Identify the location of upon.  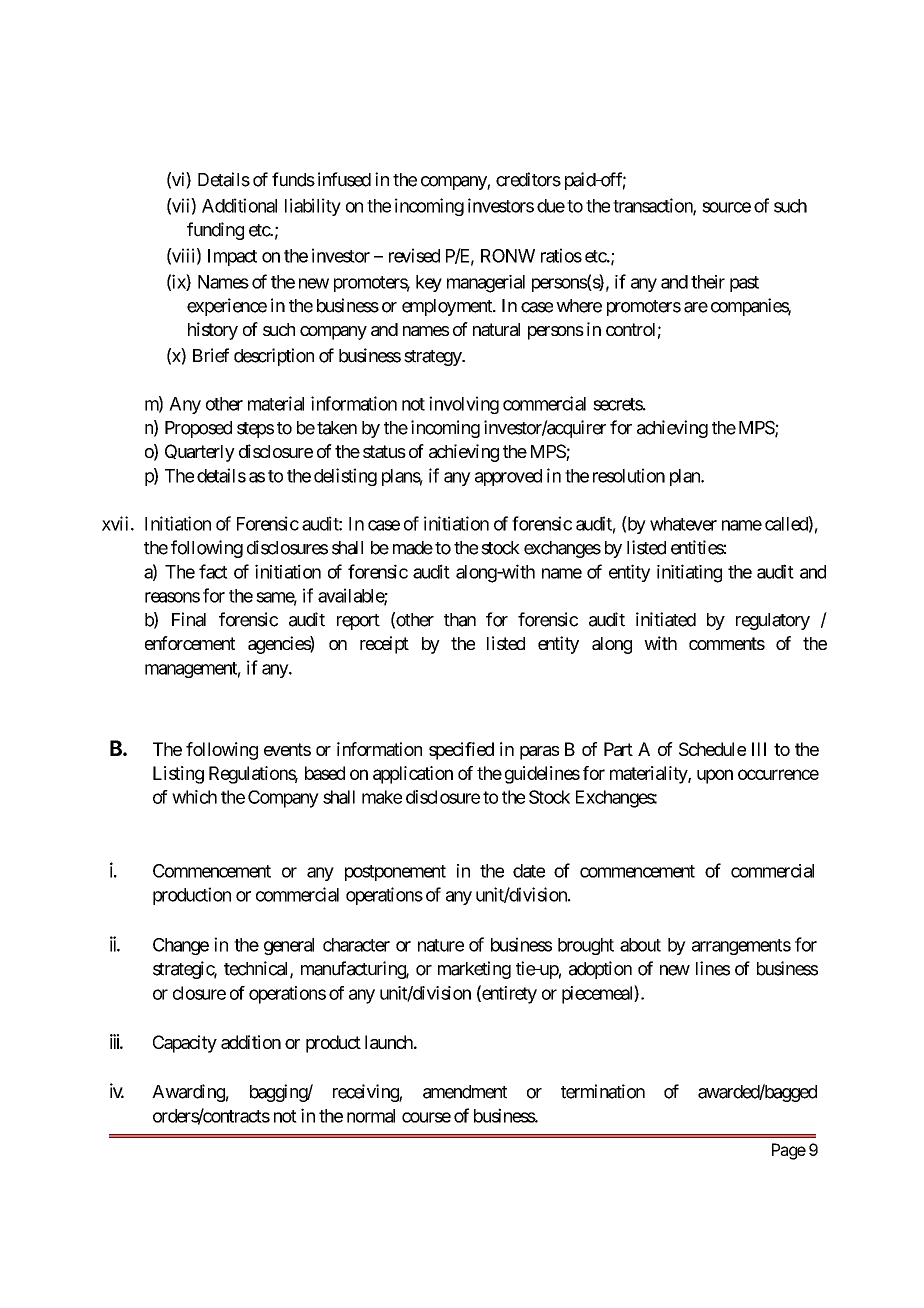
(715, 776).
